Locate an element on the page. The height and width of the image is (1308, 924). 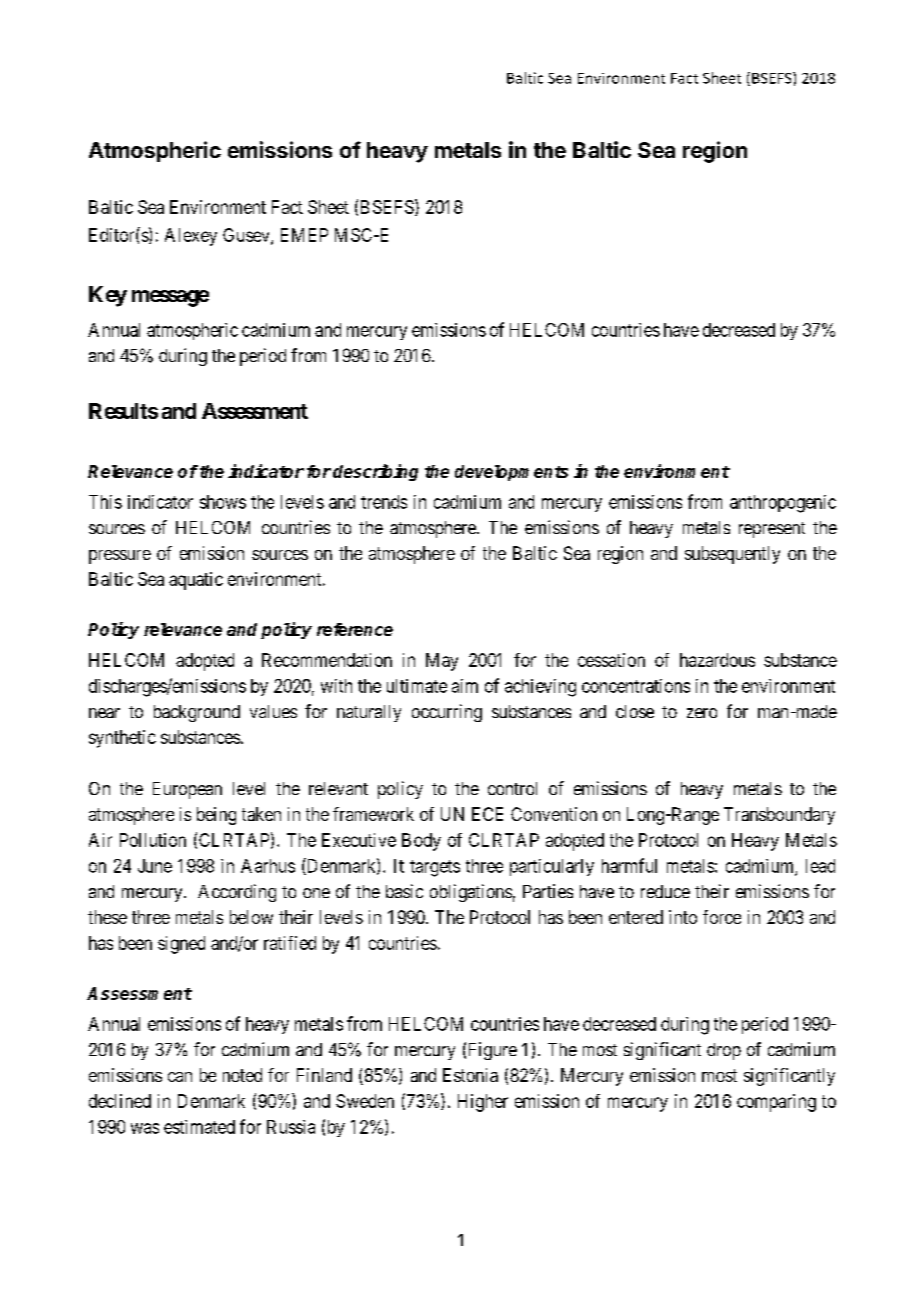
lead is located at coordinates (820, 866).
